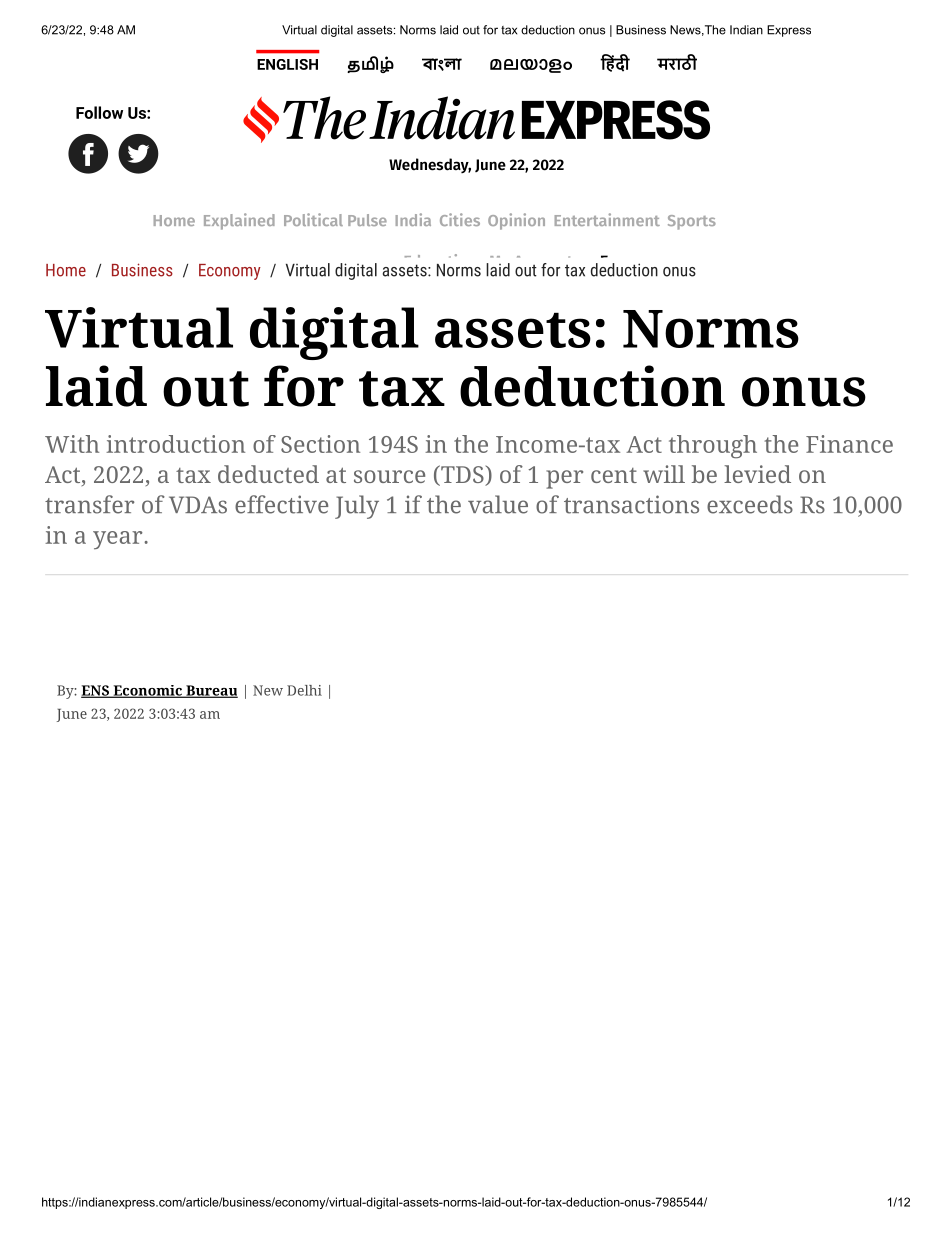 The width and height of the screenshot is (952, 1233). I want to click on Follow, so click(99, 112).
